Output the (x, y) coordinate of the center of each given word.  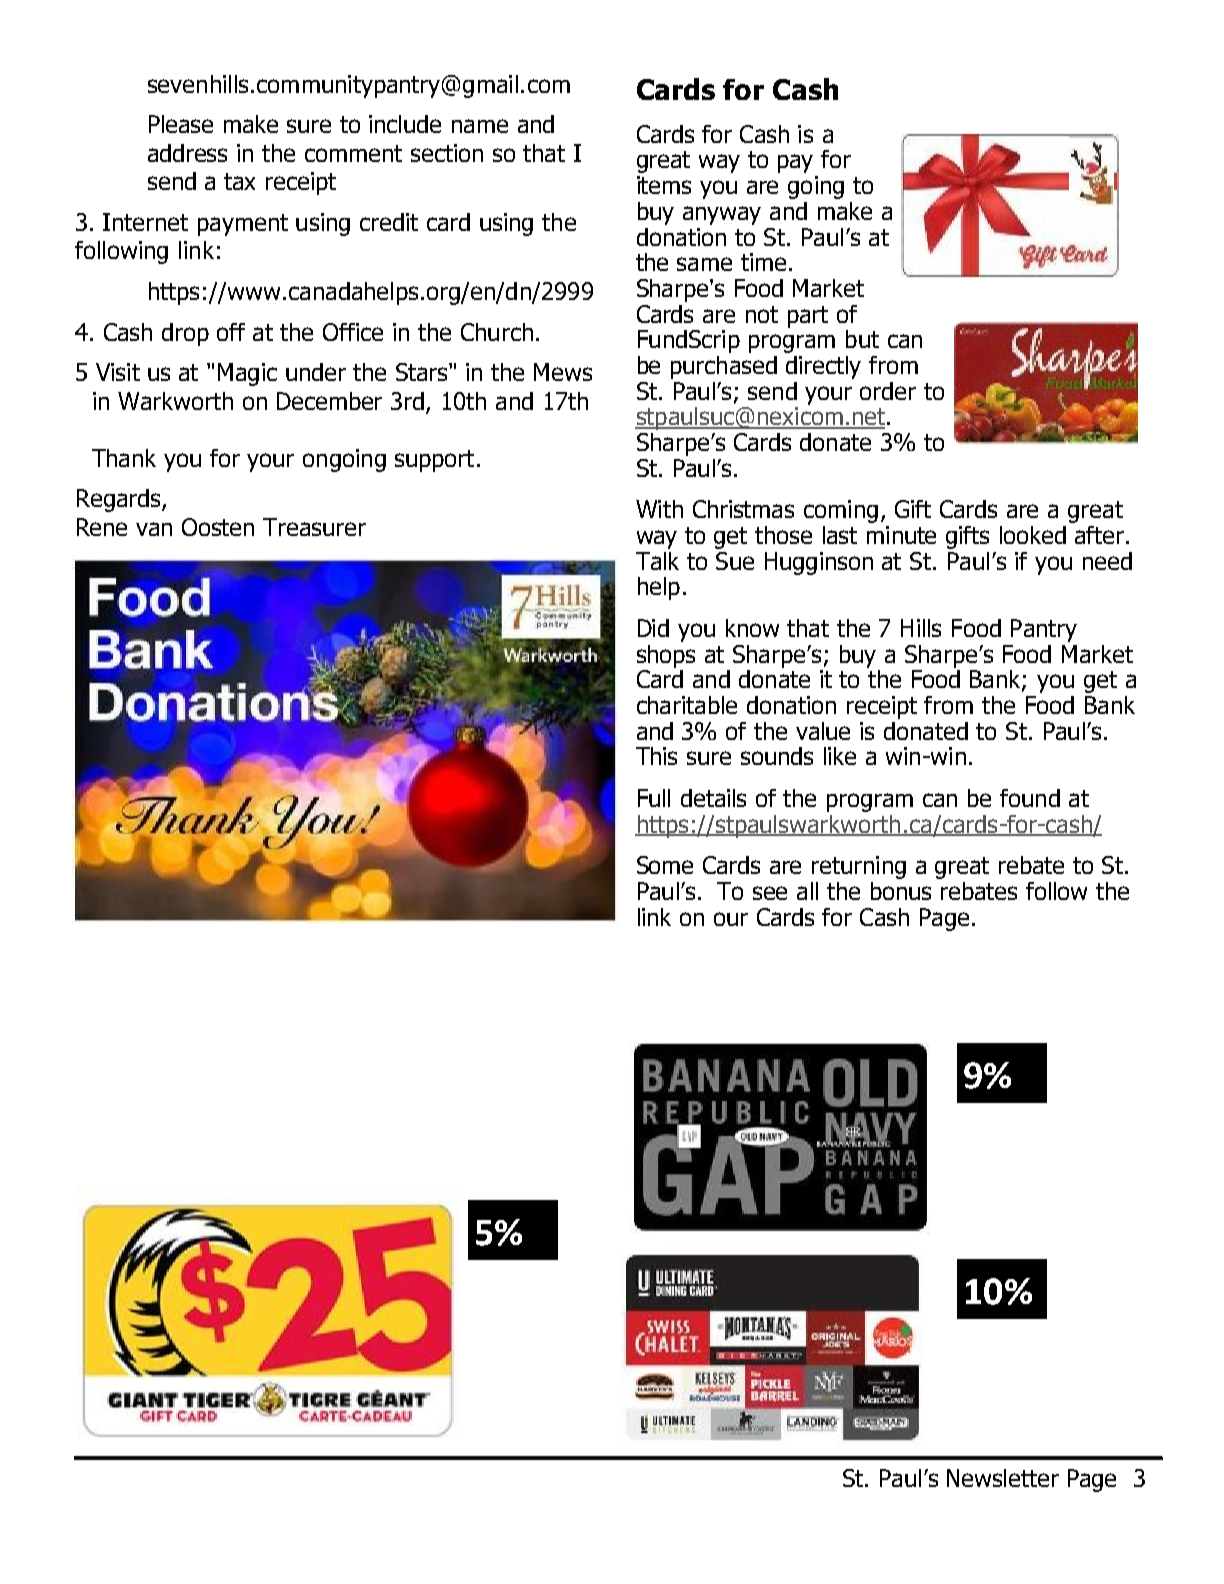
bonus (901, 891)
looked (1033, 535)
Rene (102, 527)
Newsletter (1003, 1478)
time (763, 262)
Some (665, 865)
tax (239, 181)
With (659, 509)
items (664, 185)
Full (654, 798)
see (770, 893)
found (1030, 798)
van (154, 529)
